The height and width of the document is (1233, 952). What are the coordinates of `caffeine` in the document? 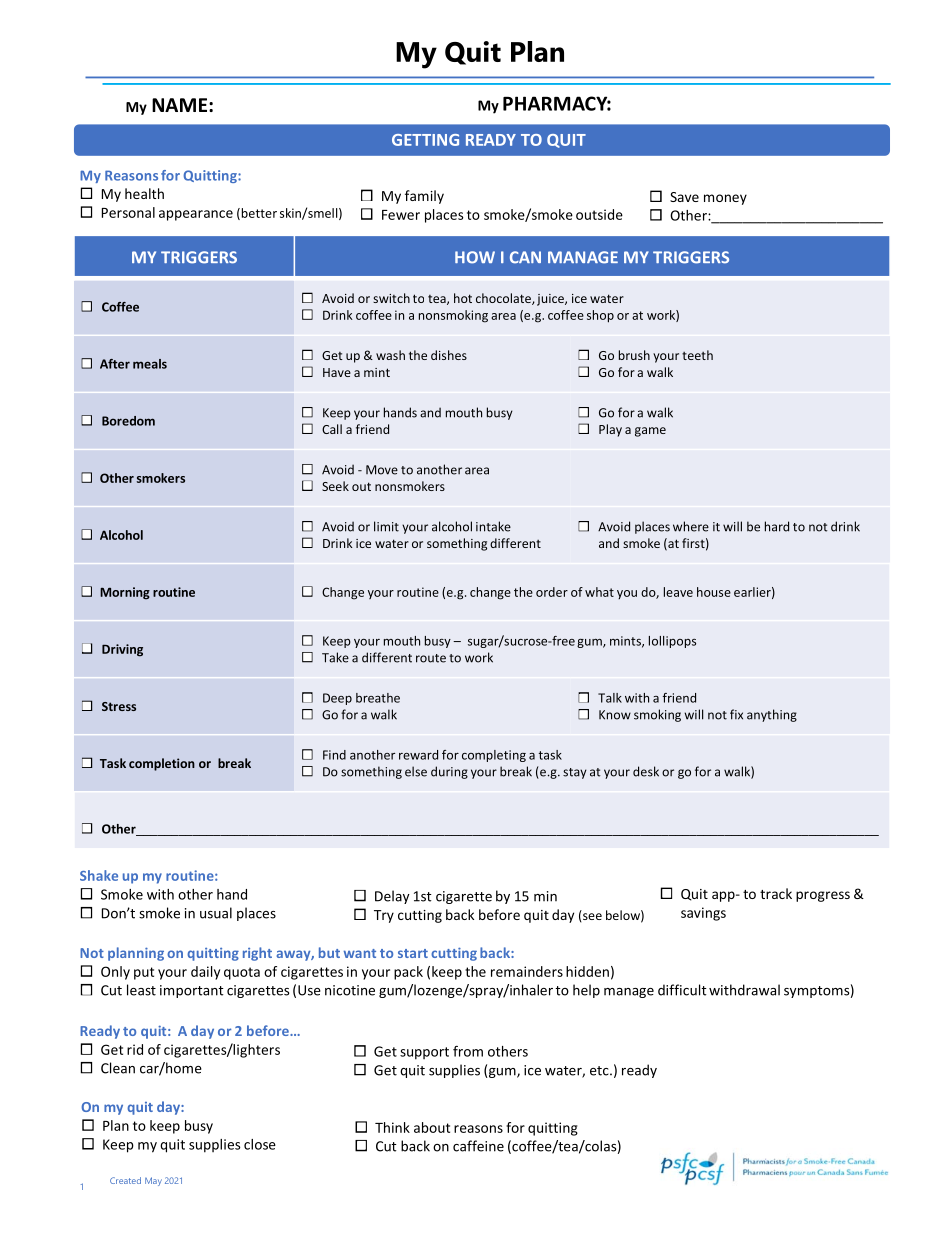 It's located at (478, 1146).
